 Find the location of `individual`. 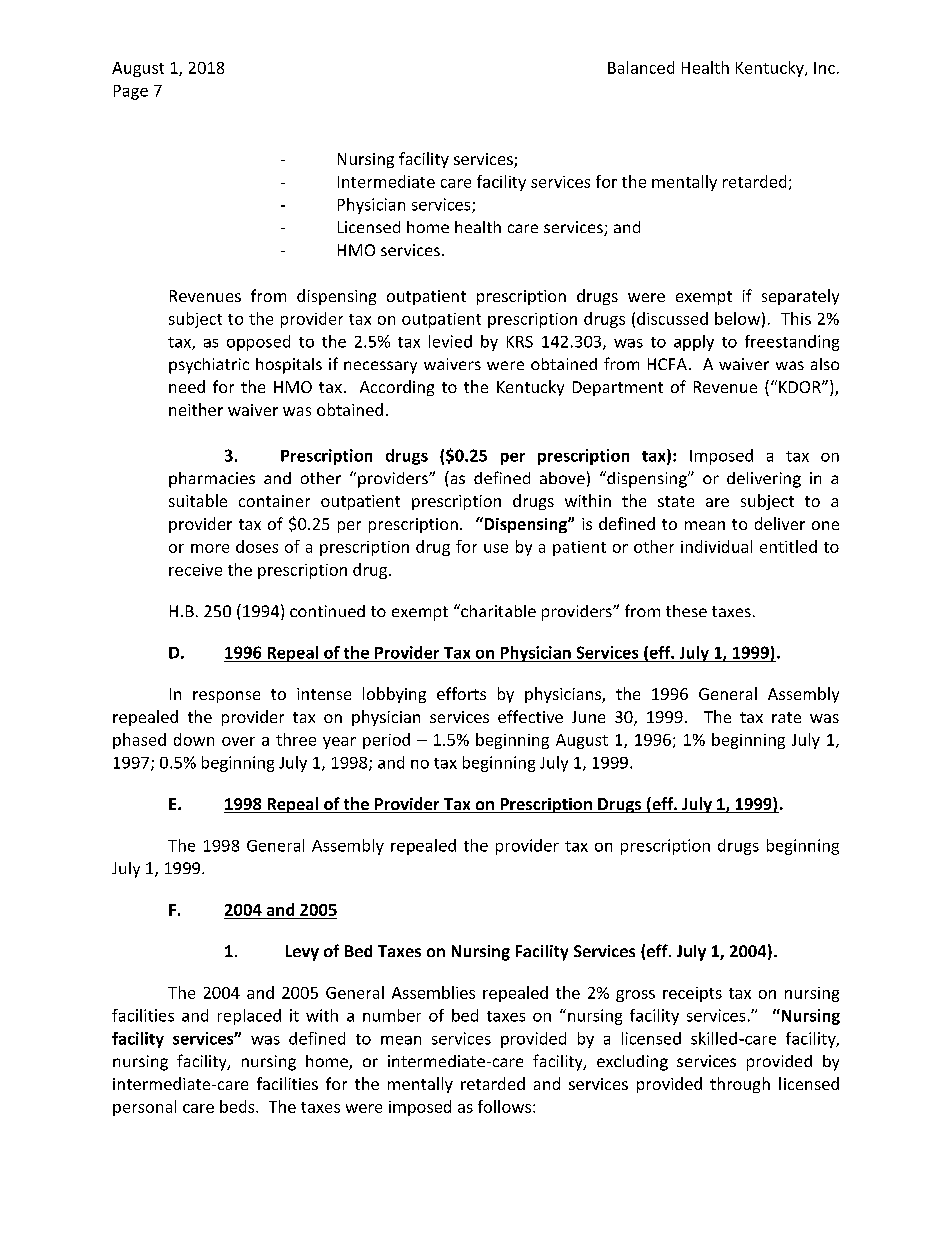

individual is located at coordinates (716, 546).
